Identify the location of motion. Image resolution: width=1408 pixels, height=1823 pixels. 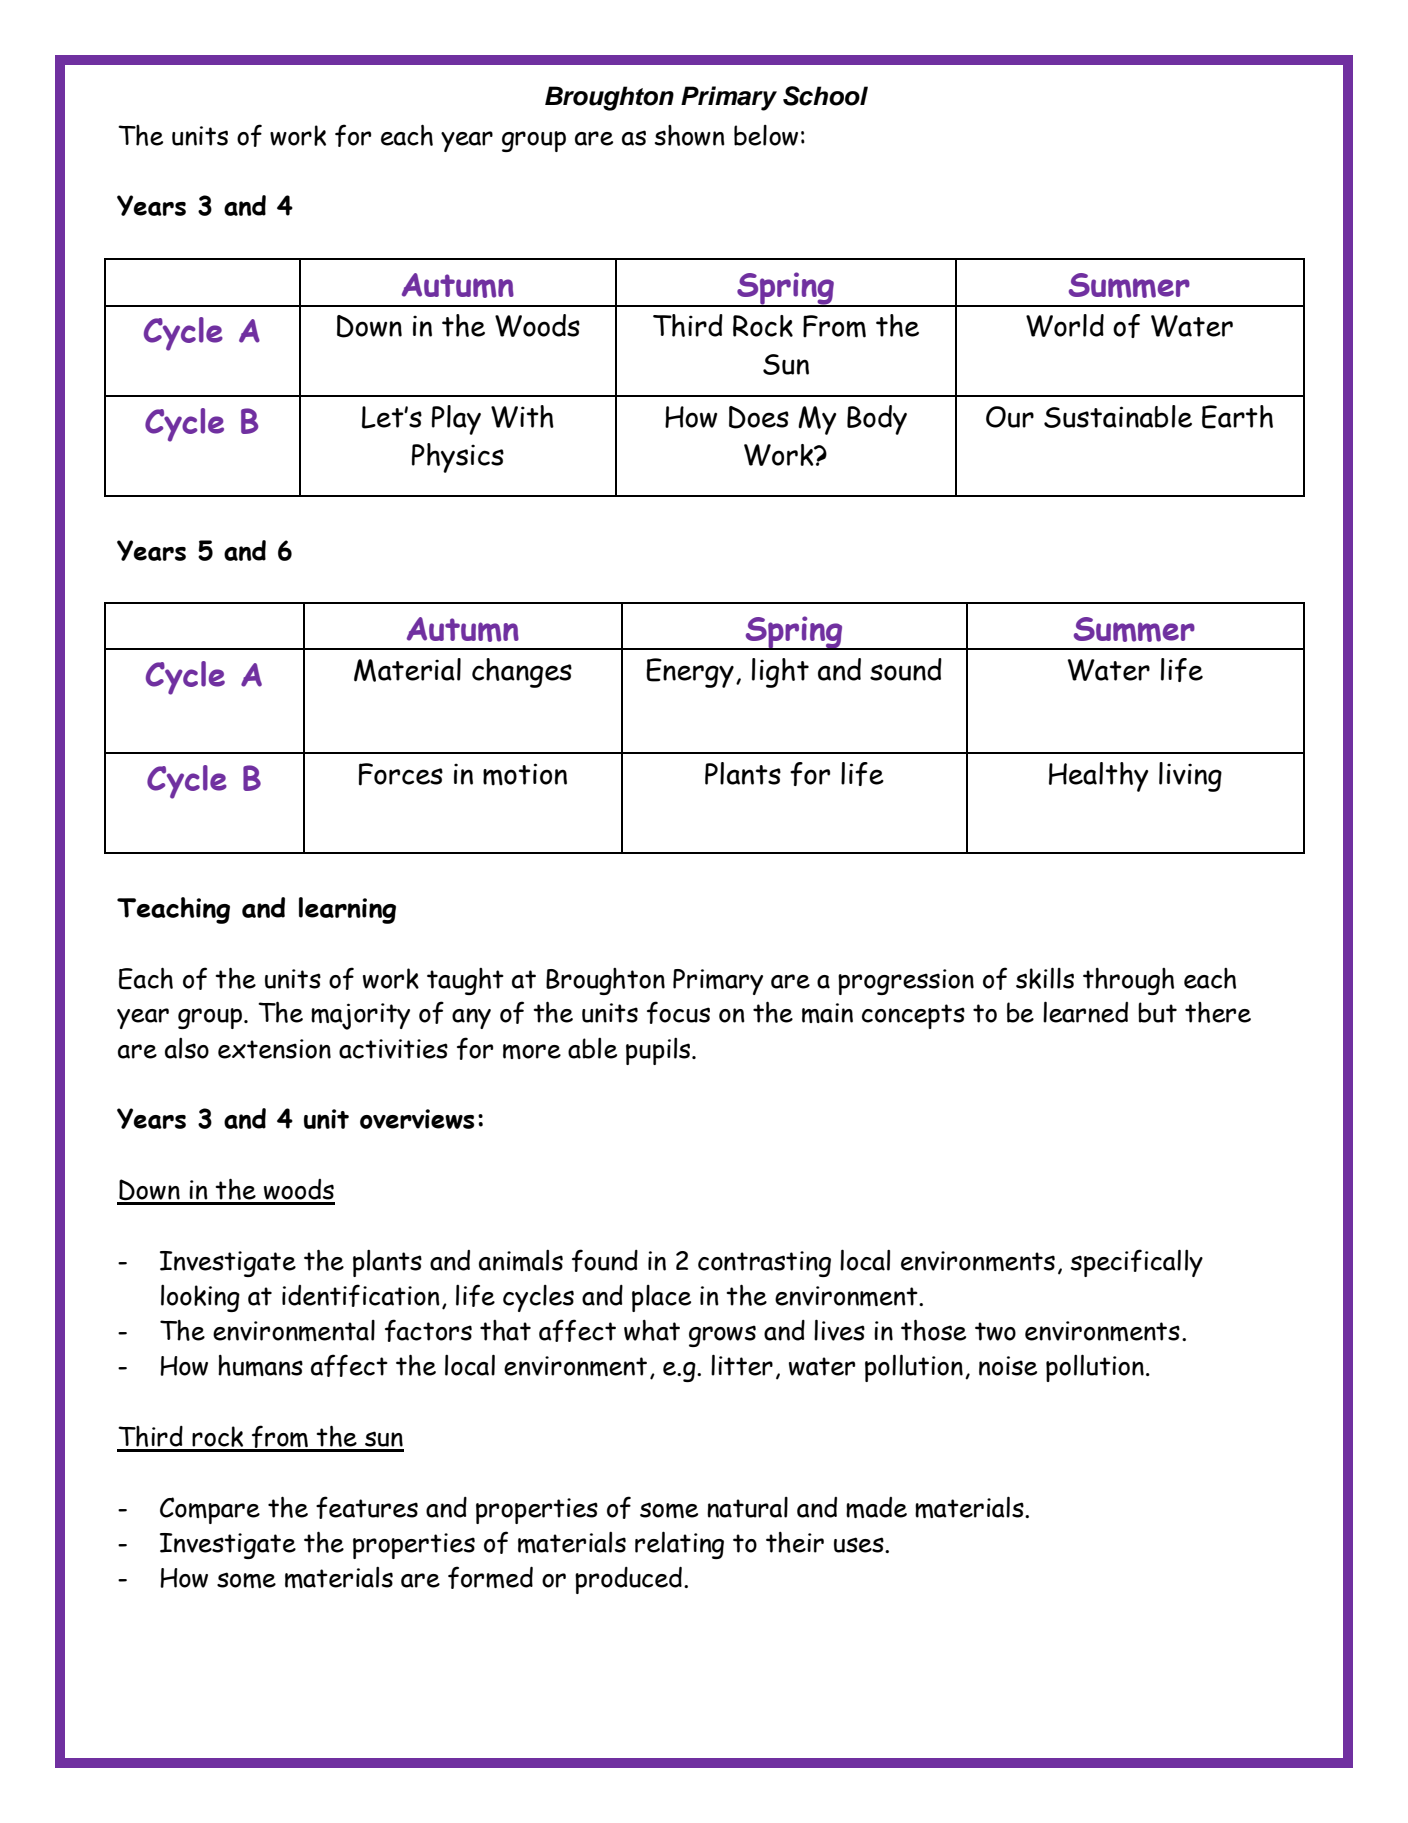
(525, 774).
